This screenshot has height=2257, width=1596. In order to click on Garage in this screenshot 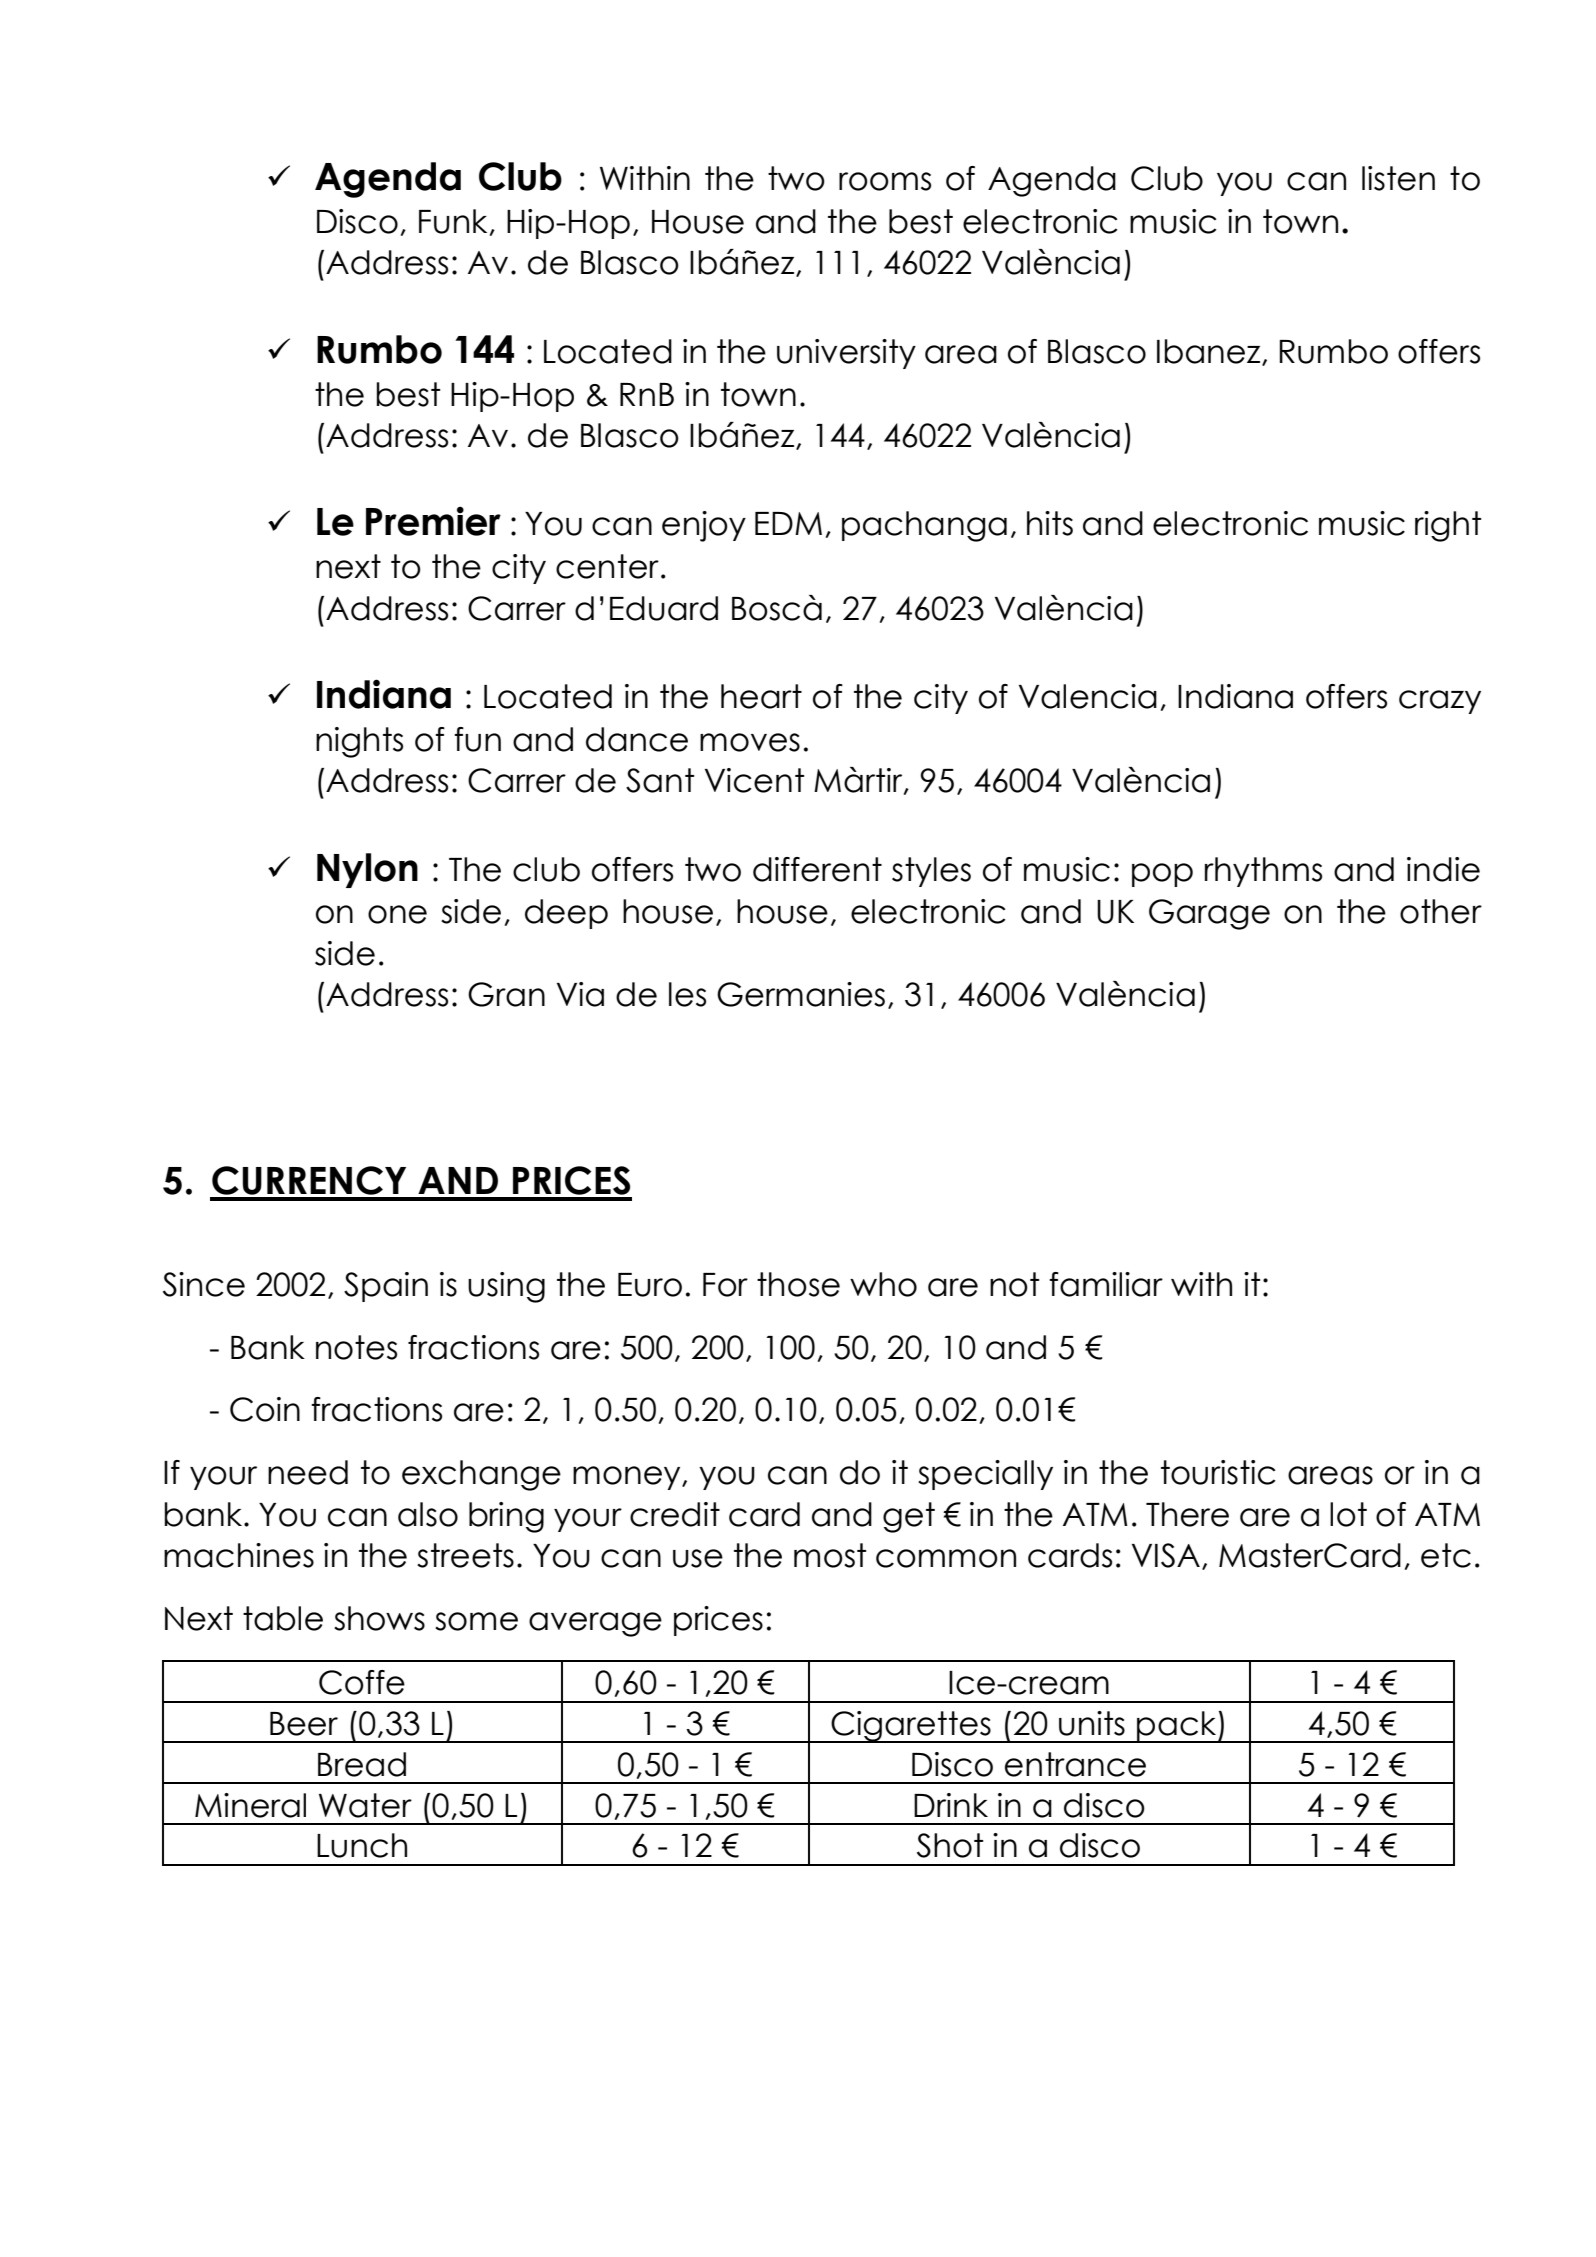, I will do `click(1209, 914)`.
